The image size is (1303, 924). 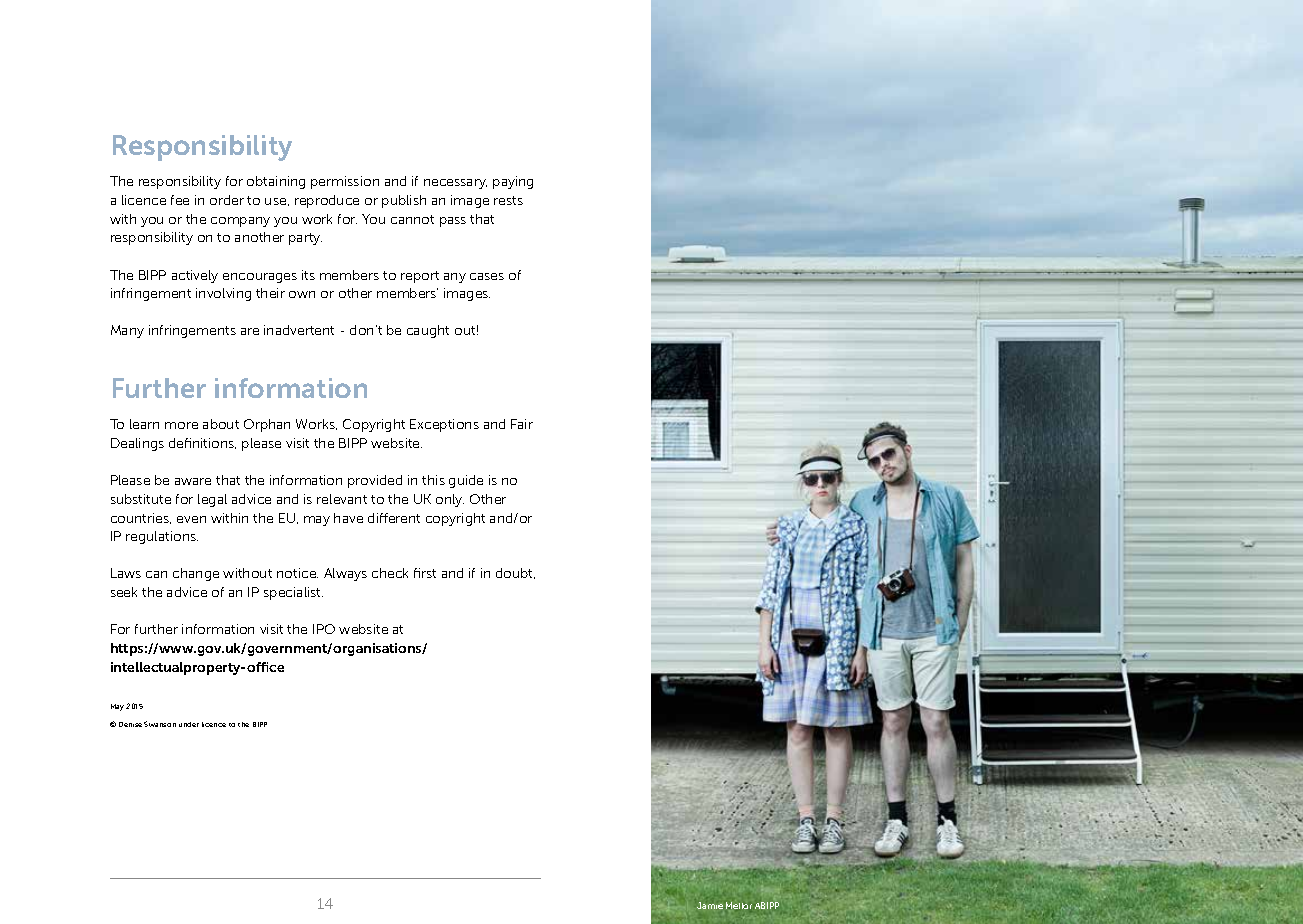 I want to click on Mellor, so click(x=739, y=905).
